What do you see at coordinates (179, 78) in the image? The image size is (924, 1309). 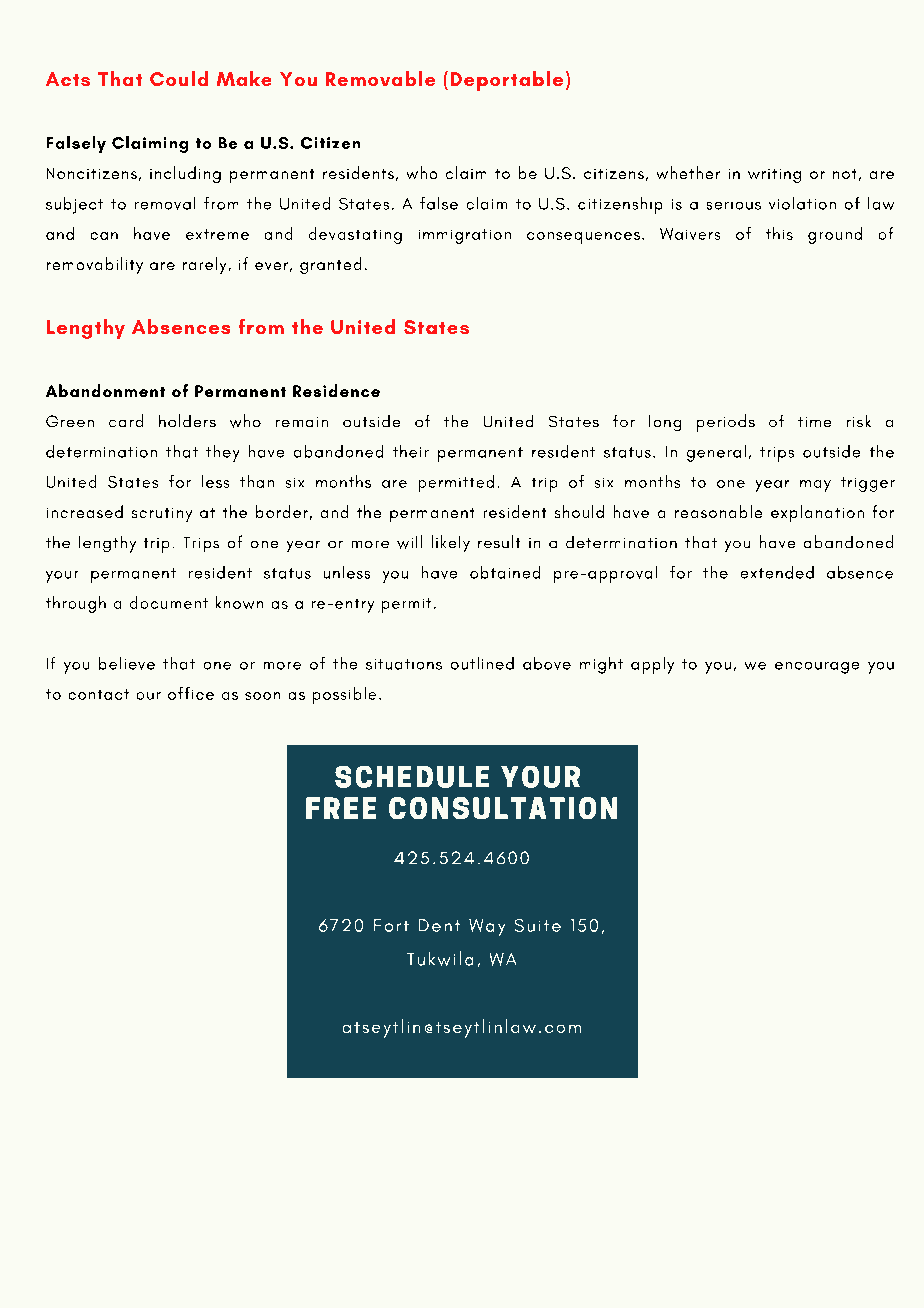 I see `Could` at bounding box center [179, 78].
